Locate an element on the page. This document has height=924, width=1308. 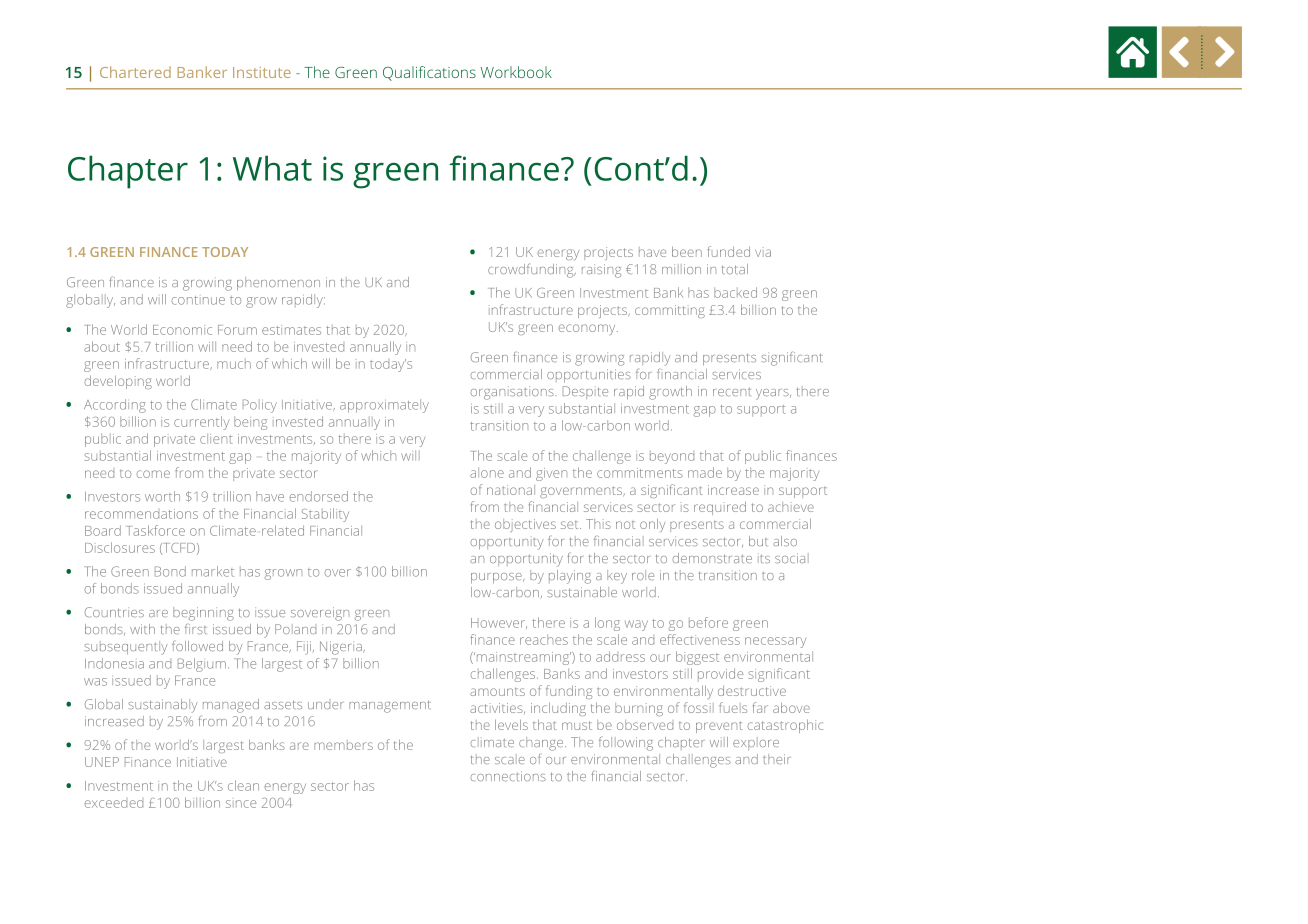
their is located at coordinates (776, 759).
